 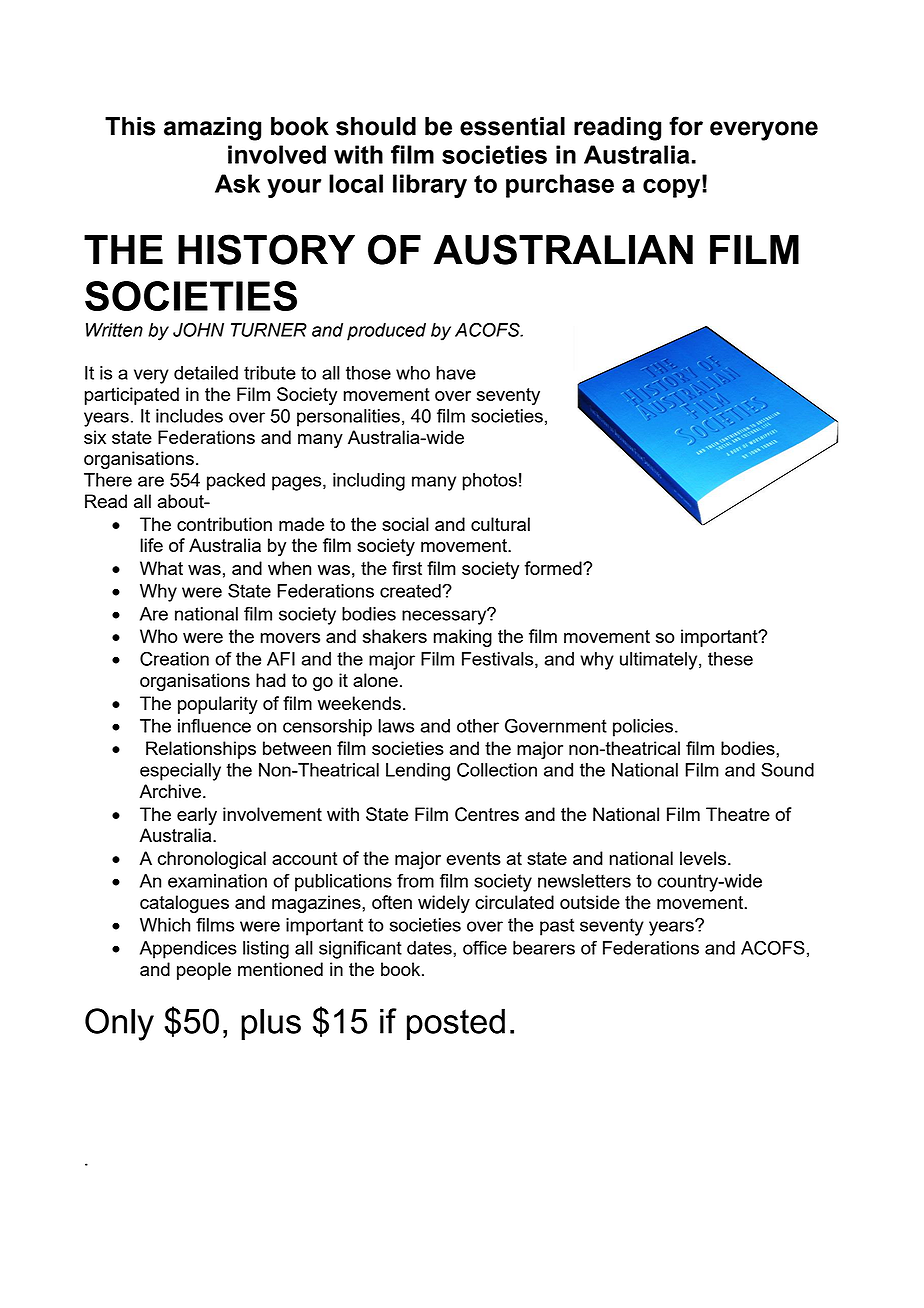 I want to click on produced, so click(x=386, y=332).
